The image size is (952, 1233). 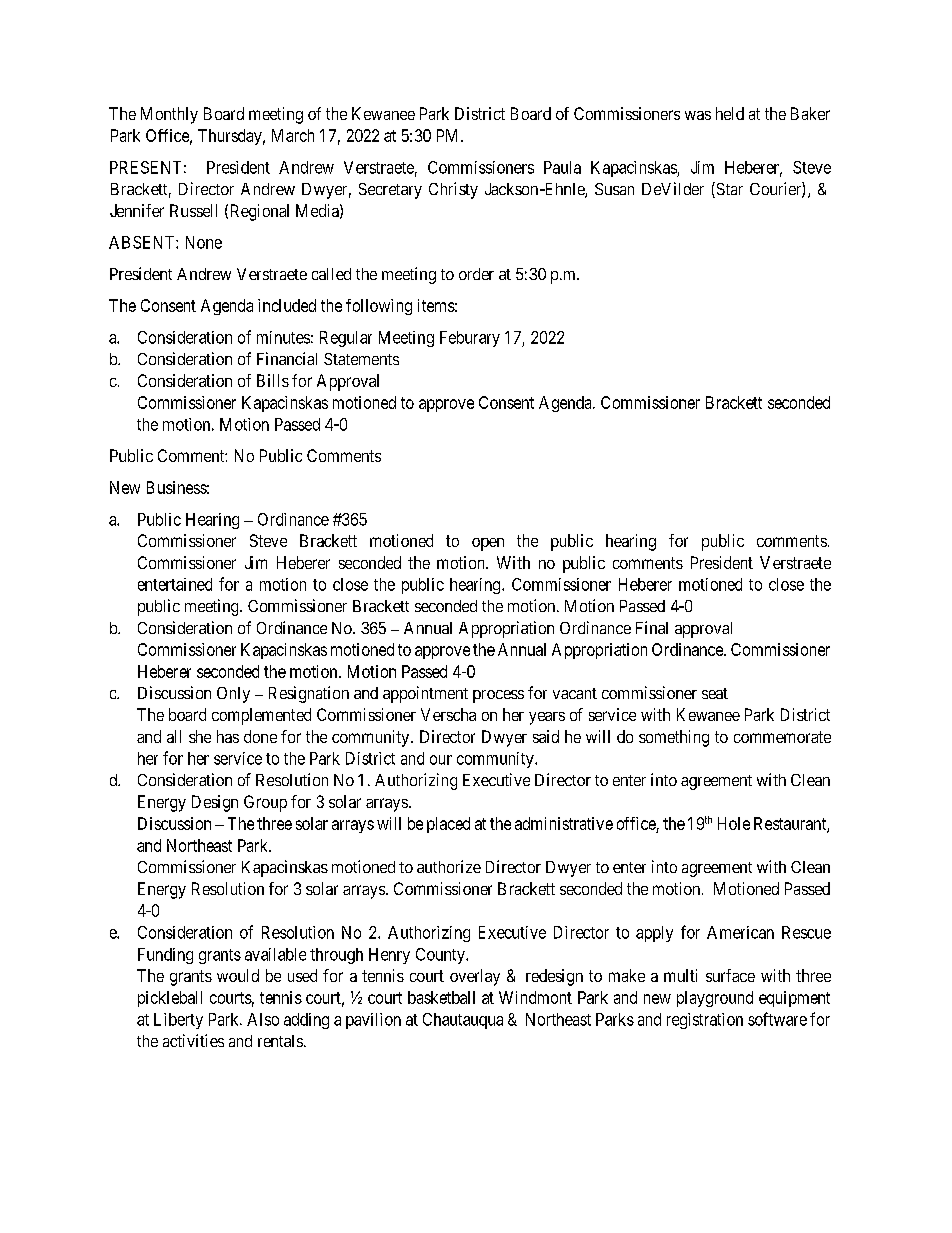 I want to click on Final, so click(x=652, y=627).
